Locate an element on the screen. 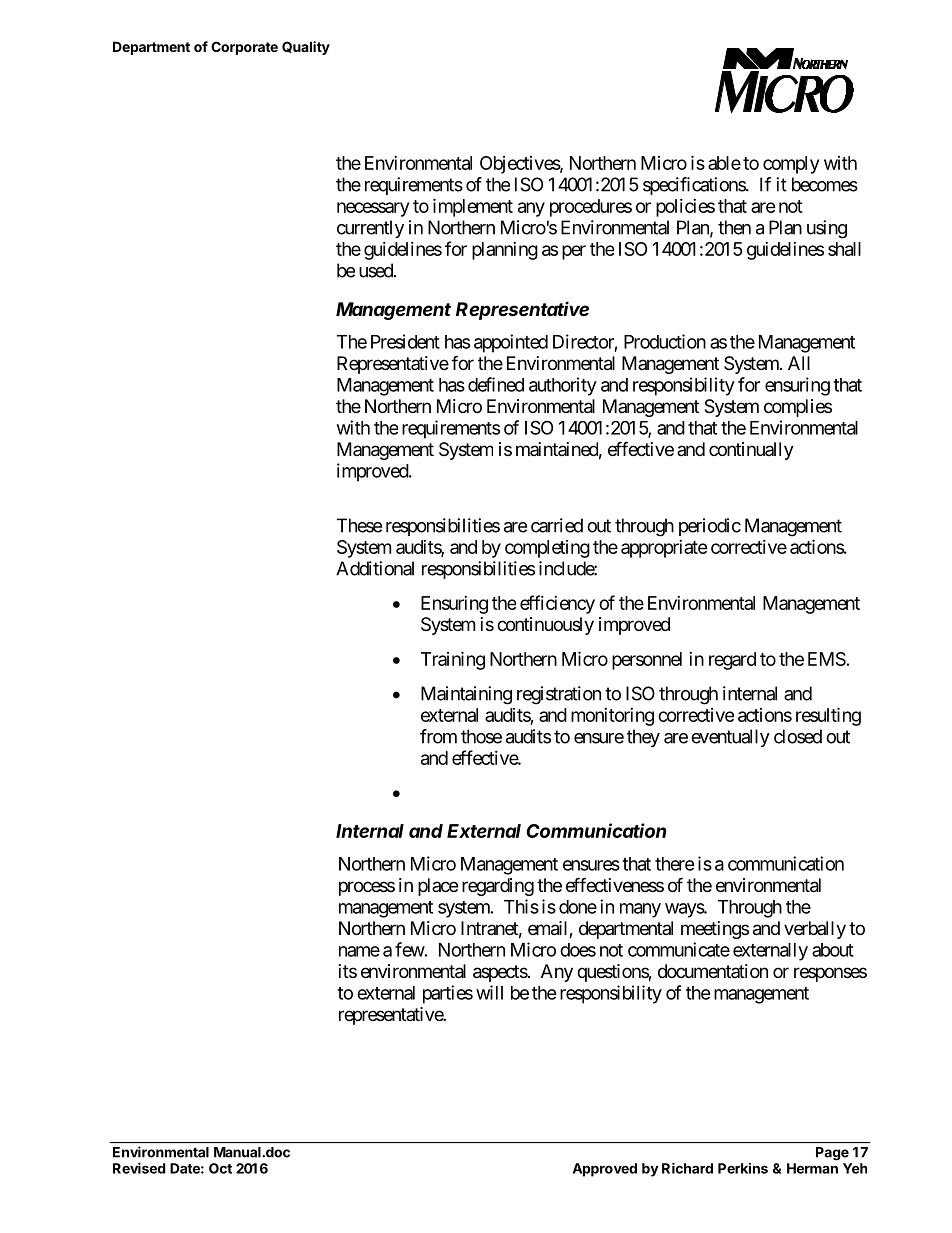 This screenshot has height=1233, width=952. Oct is located at coordinates (220, 1168).
